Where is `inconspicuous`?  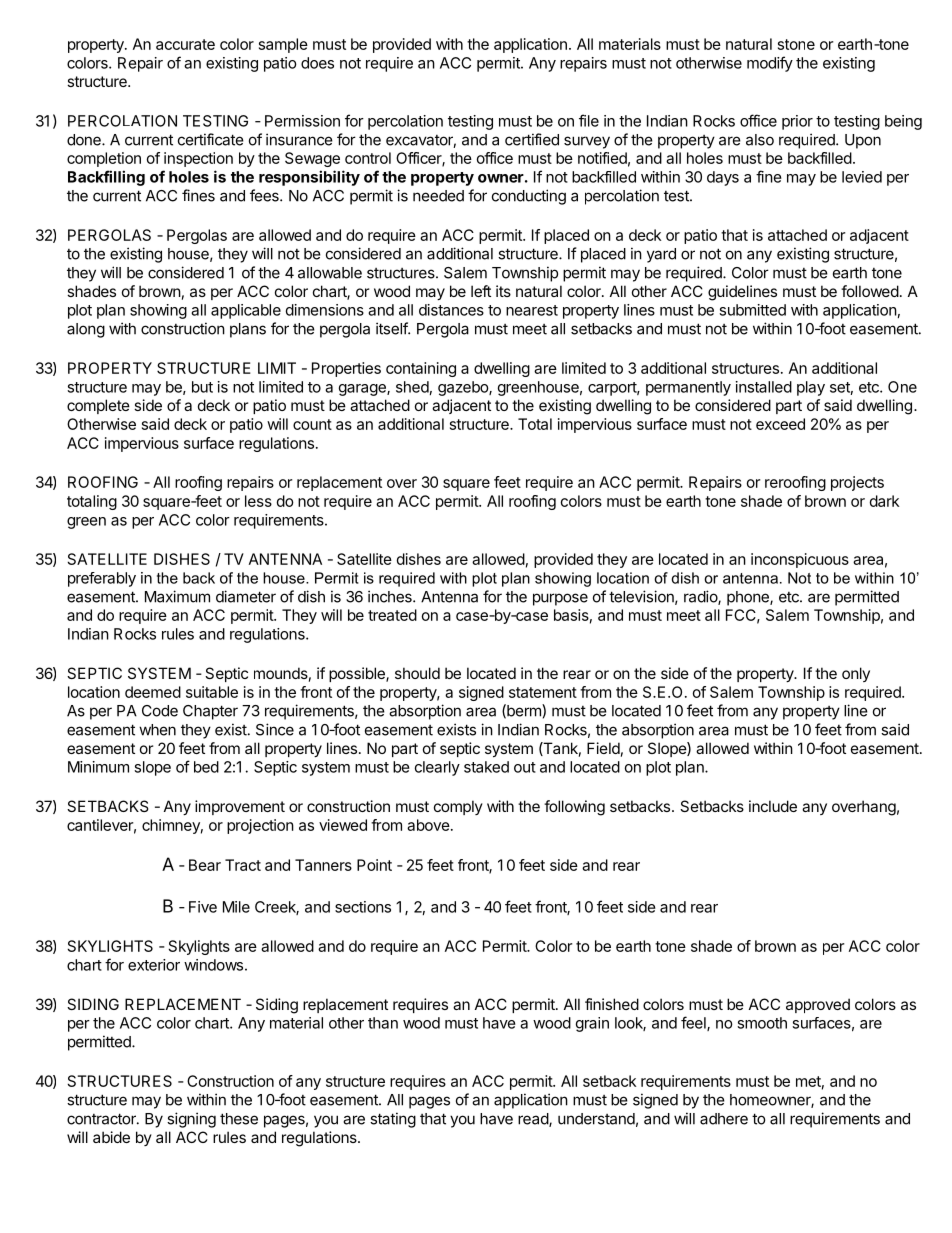
inconspicuous is located at coordinates (800, 560).
